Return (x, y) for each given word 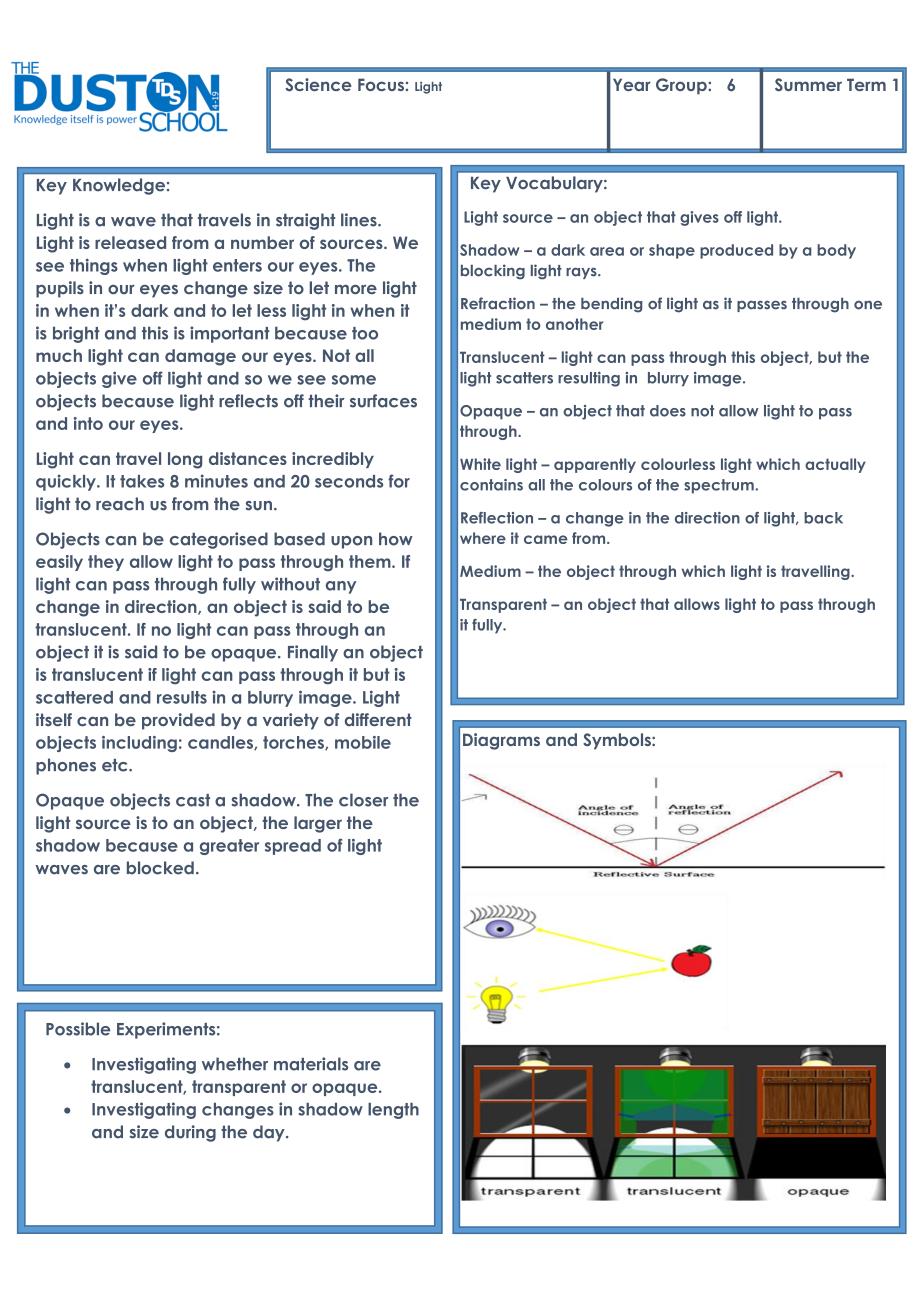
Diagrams (501, 741)
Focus (381, 84)
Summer (808, 85)
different (378, 720)
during (190, 1133)
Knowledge (119, 186)
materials (311, 1064)
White (480, 464)
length (393, 1111)
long (185, 460)
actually (835, 465)
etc (116, 765)
